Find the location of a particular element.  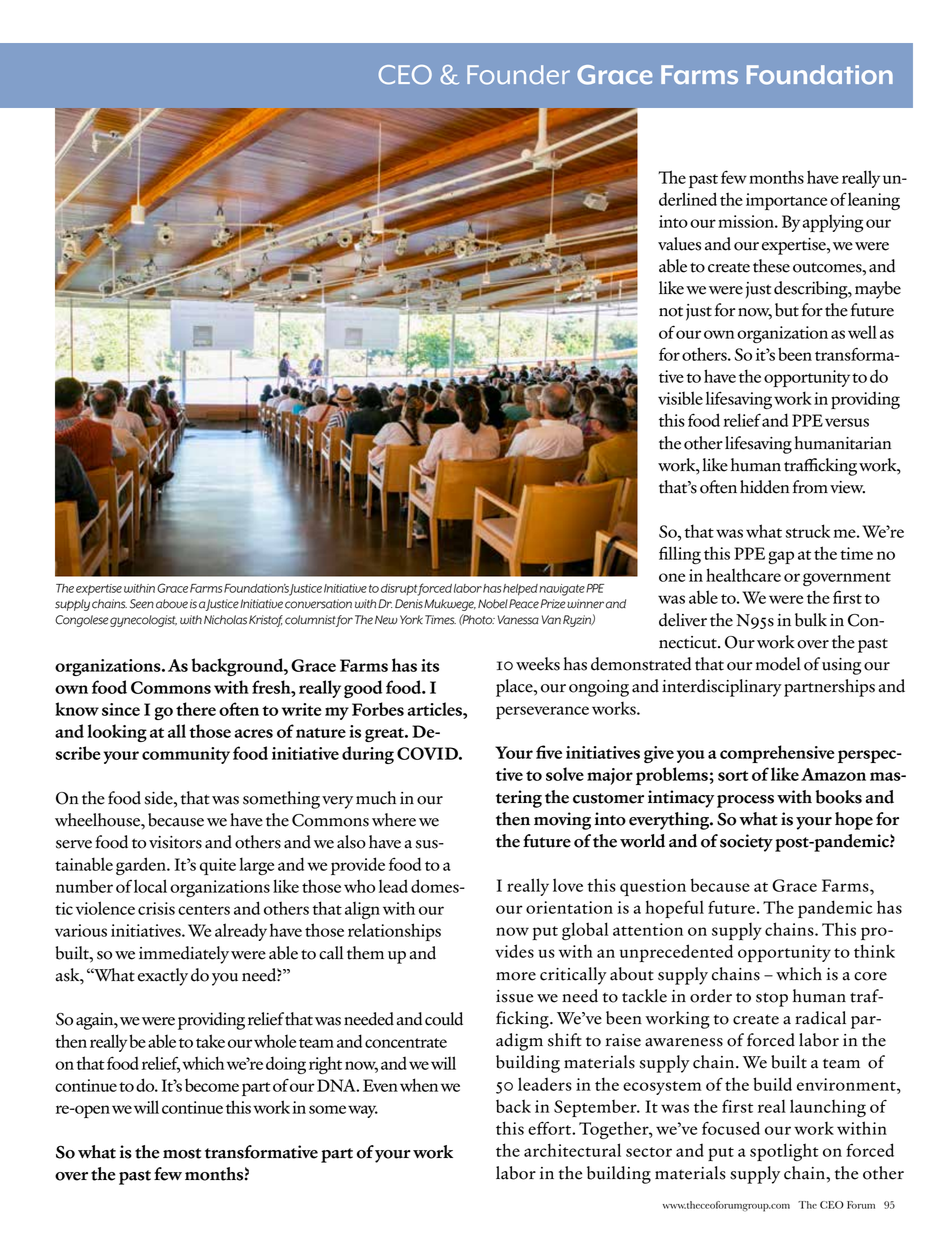

most is located at coordinates (182, 1153).
